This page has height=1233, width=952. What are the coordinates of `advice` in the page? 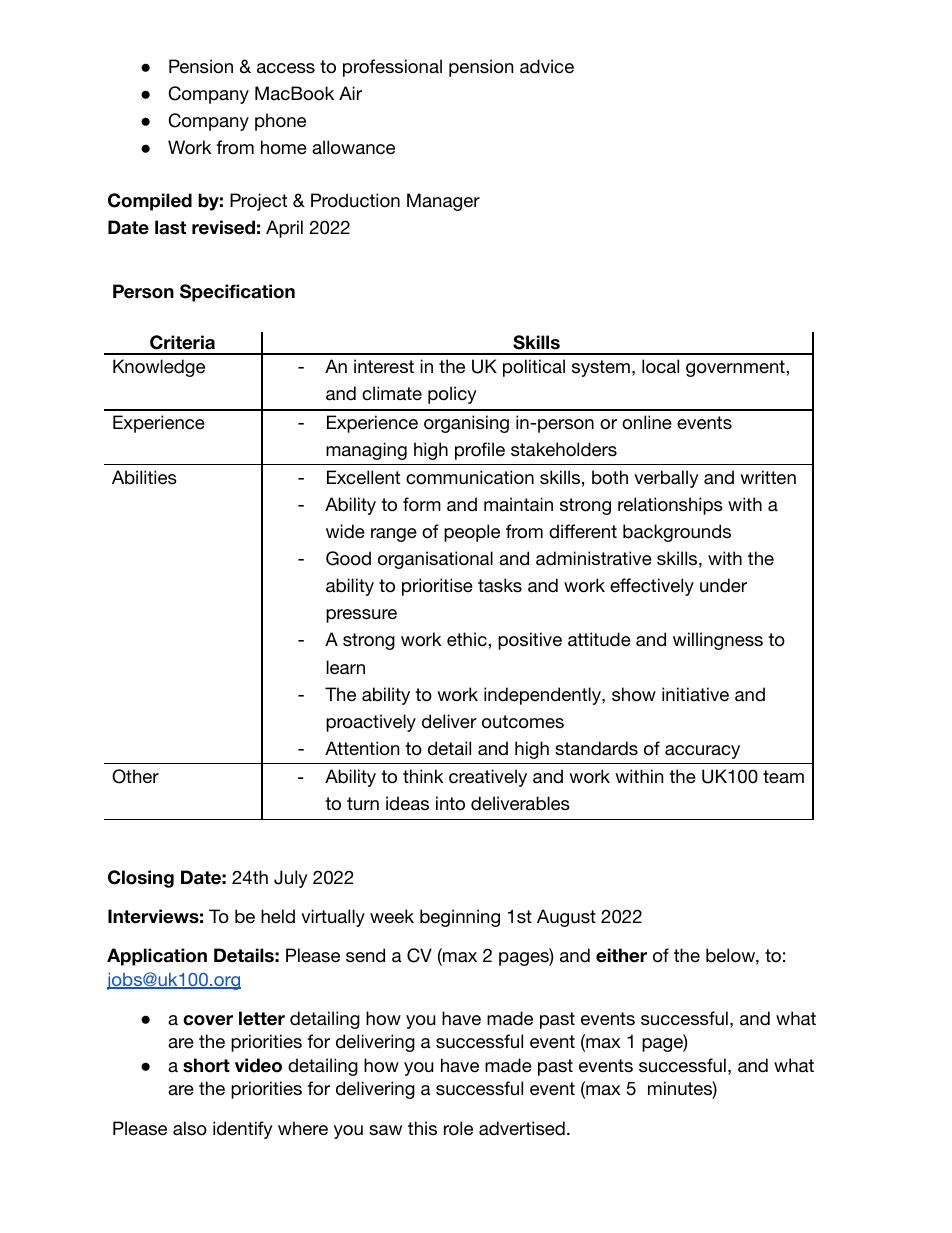 It's located at (547, 66).
